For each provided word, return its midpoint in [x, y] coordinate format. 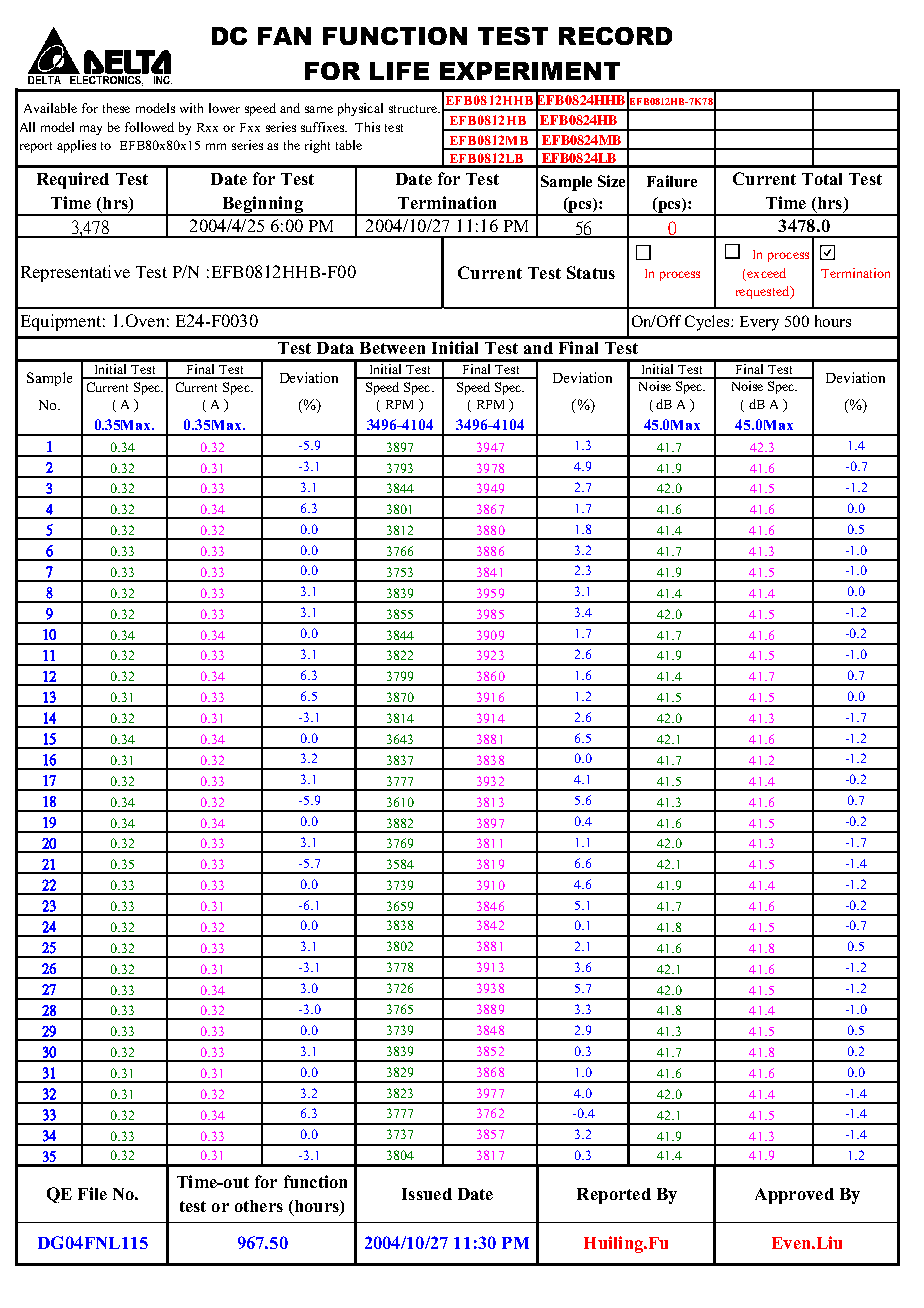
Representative [75, 273]
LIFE [399, 71]
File [92, 1193]
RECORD [615, 36]
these [116, 108]
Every [759, 323]
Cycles [708, 323]
